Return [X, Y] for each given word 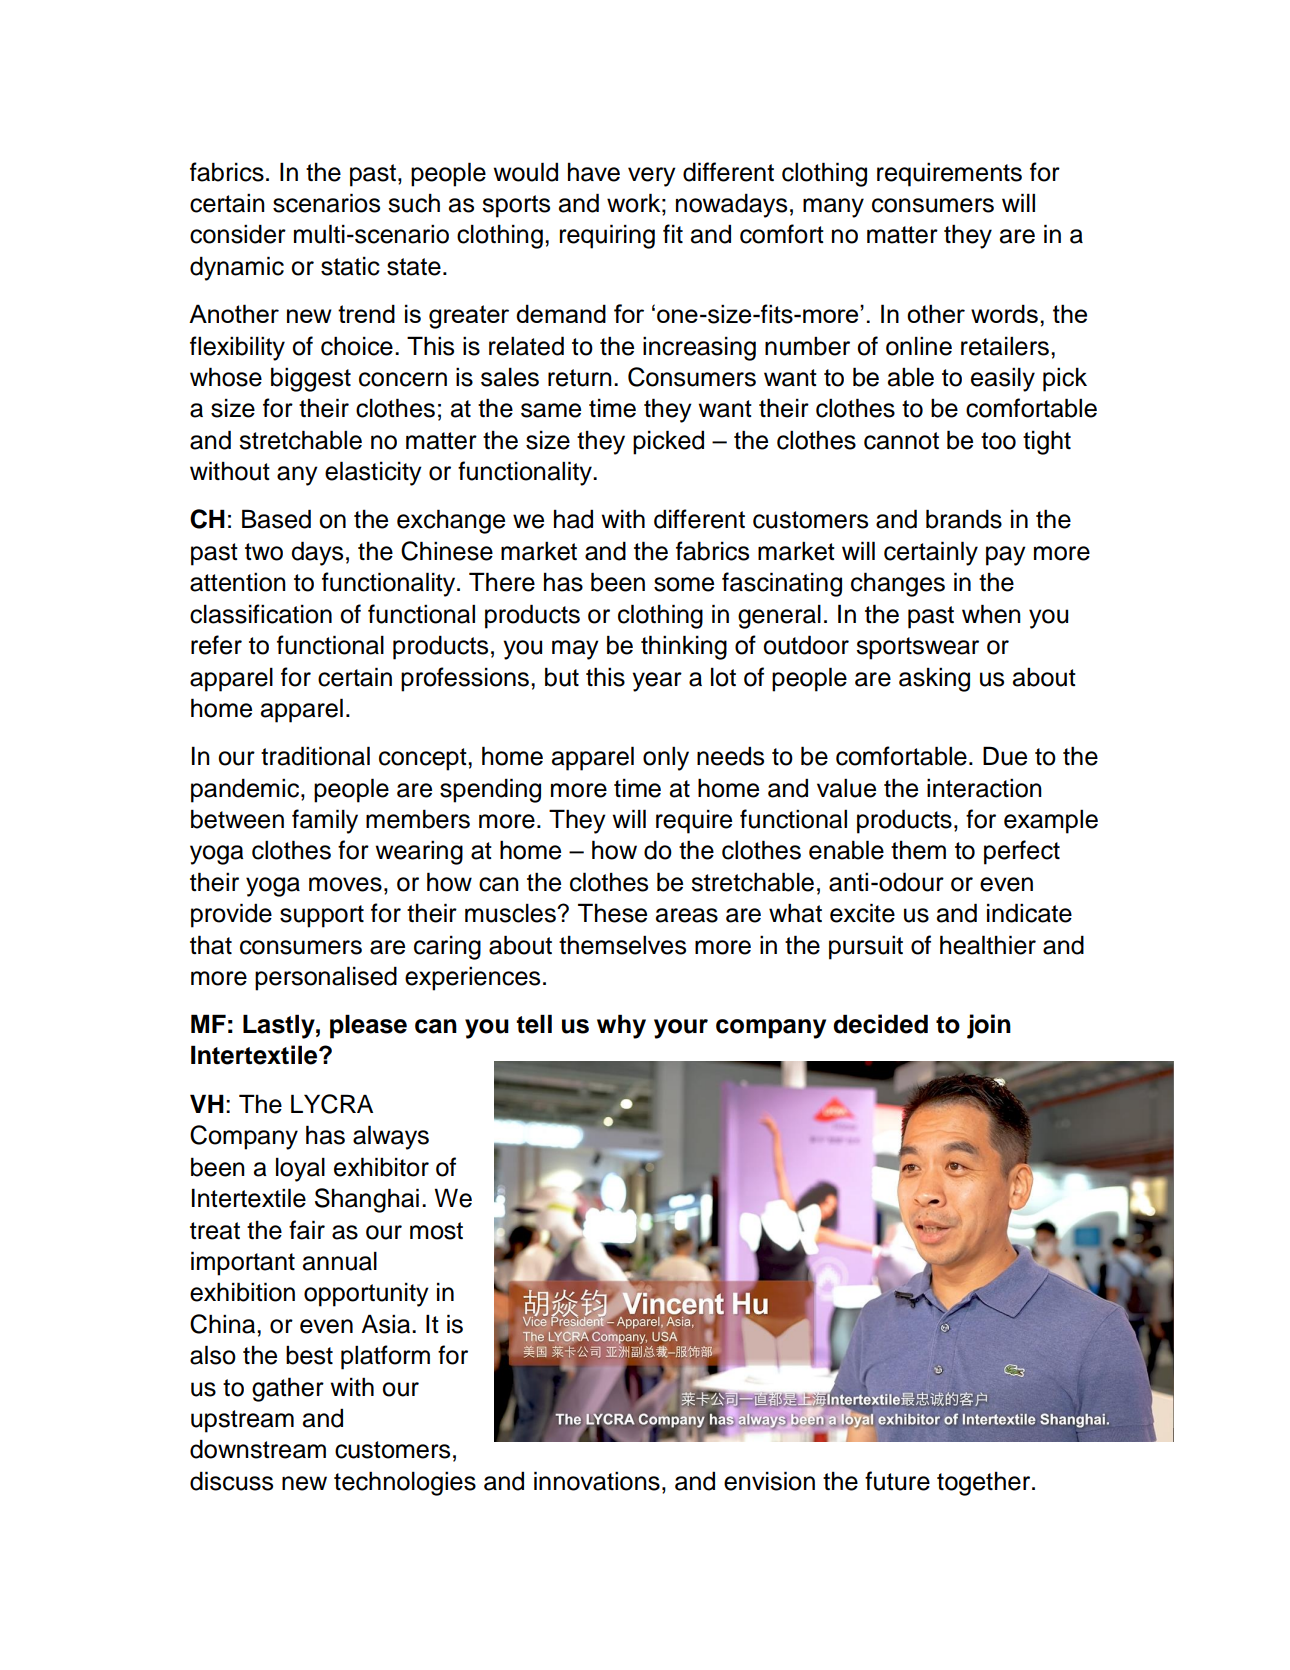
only [666, 758]
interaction [984, 788]
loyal [300, 1169]
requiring [607, 236]
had [573, 519]
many [833, 208]
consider [238, 234]
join [989, 1026]
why [621, 1026]
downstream [258, 1449]
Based [276, 519]
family [325, 821]
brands [964, 519]
